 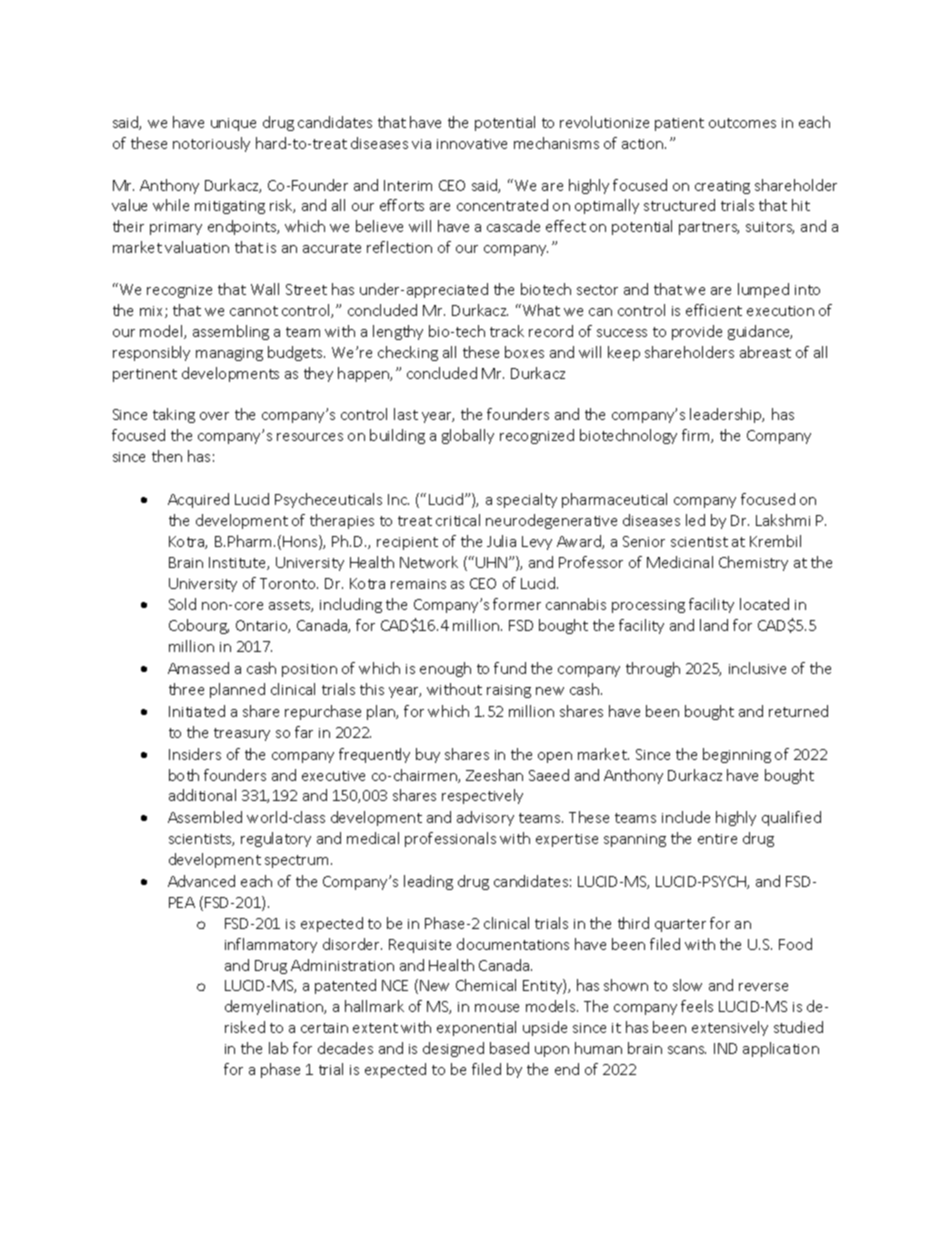 What do you see at coordinates (730, 1028) in the page?
I see `extensively` at bounding box center [730, 1028].
